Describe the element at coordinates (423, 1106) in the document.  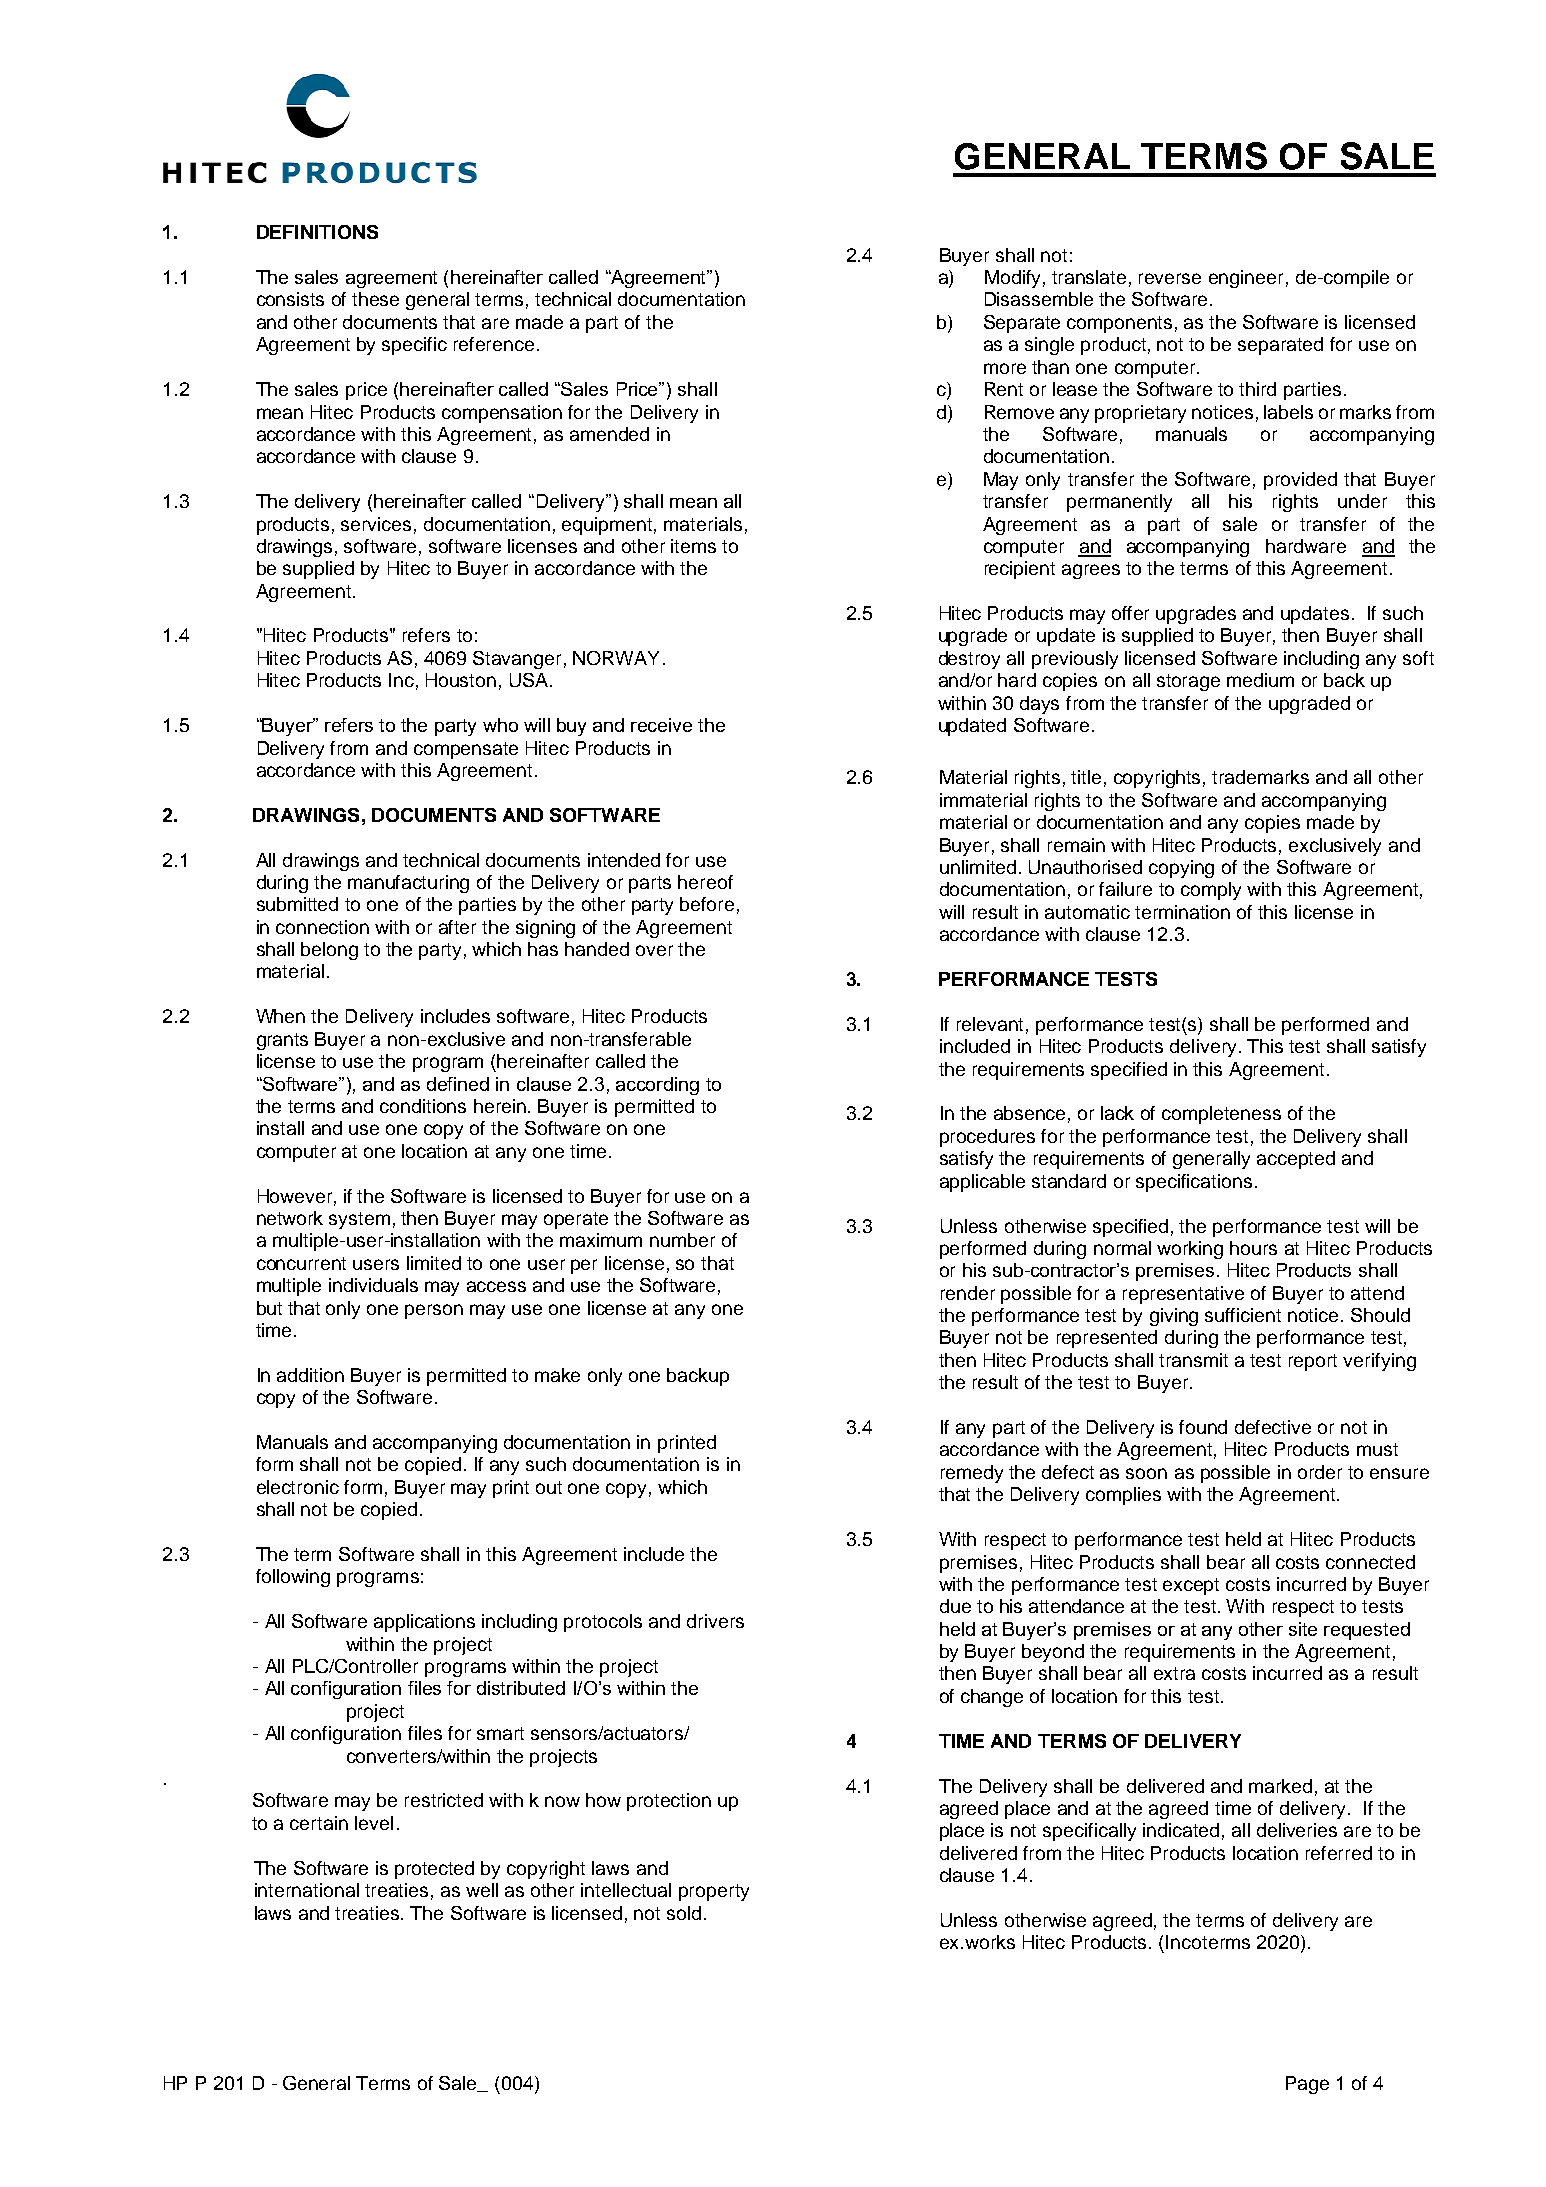
I see `conditions` at that location.
